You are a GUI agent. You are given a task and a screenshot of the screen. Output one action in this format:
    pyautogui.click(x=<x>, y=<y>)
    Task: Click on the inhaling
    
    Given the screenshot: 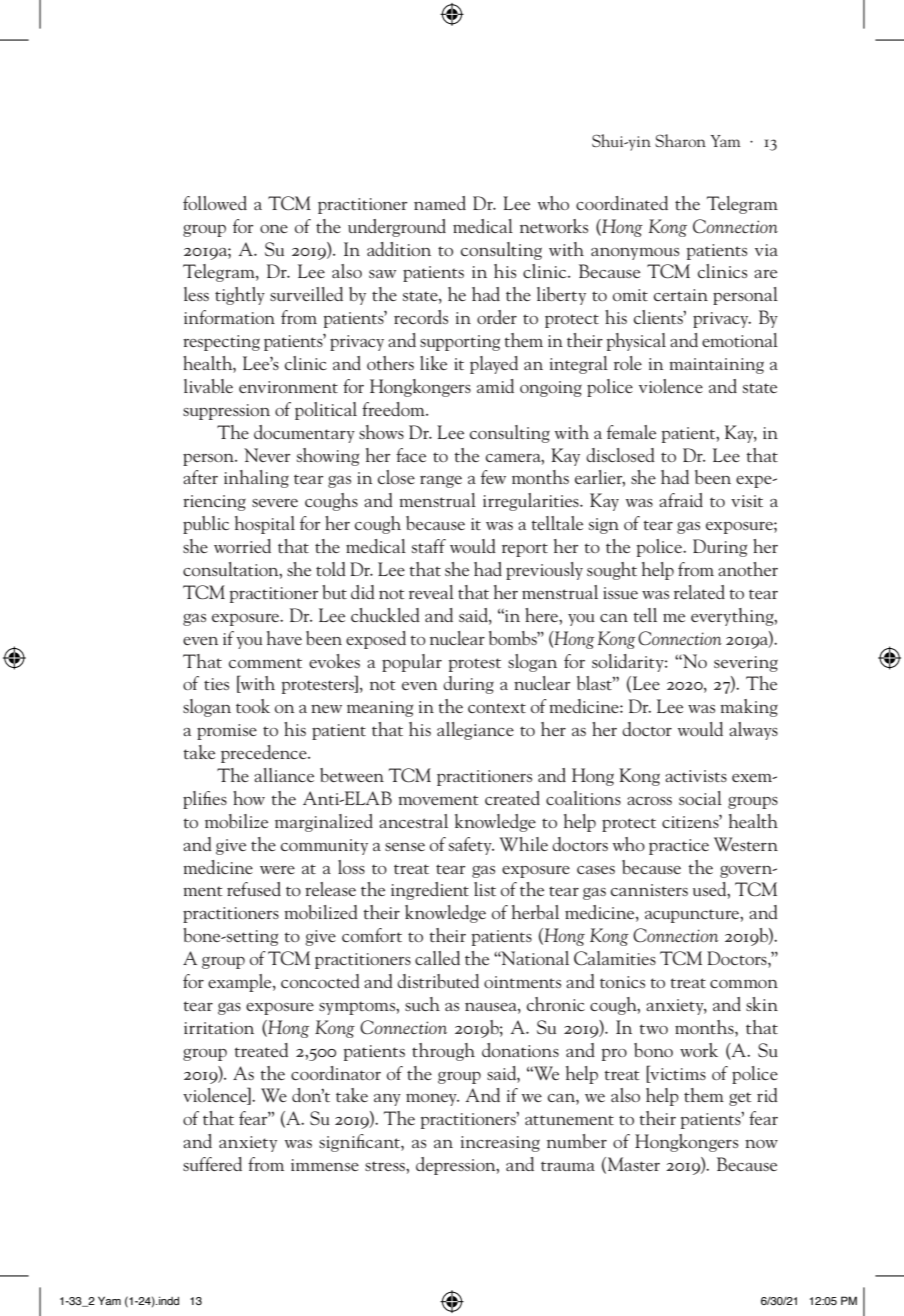 What is the action you would take?
    pyautogui.click(x=256, y=479)
